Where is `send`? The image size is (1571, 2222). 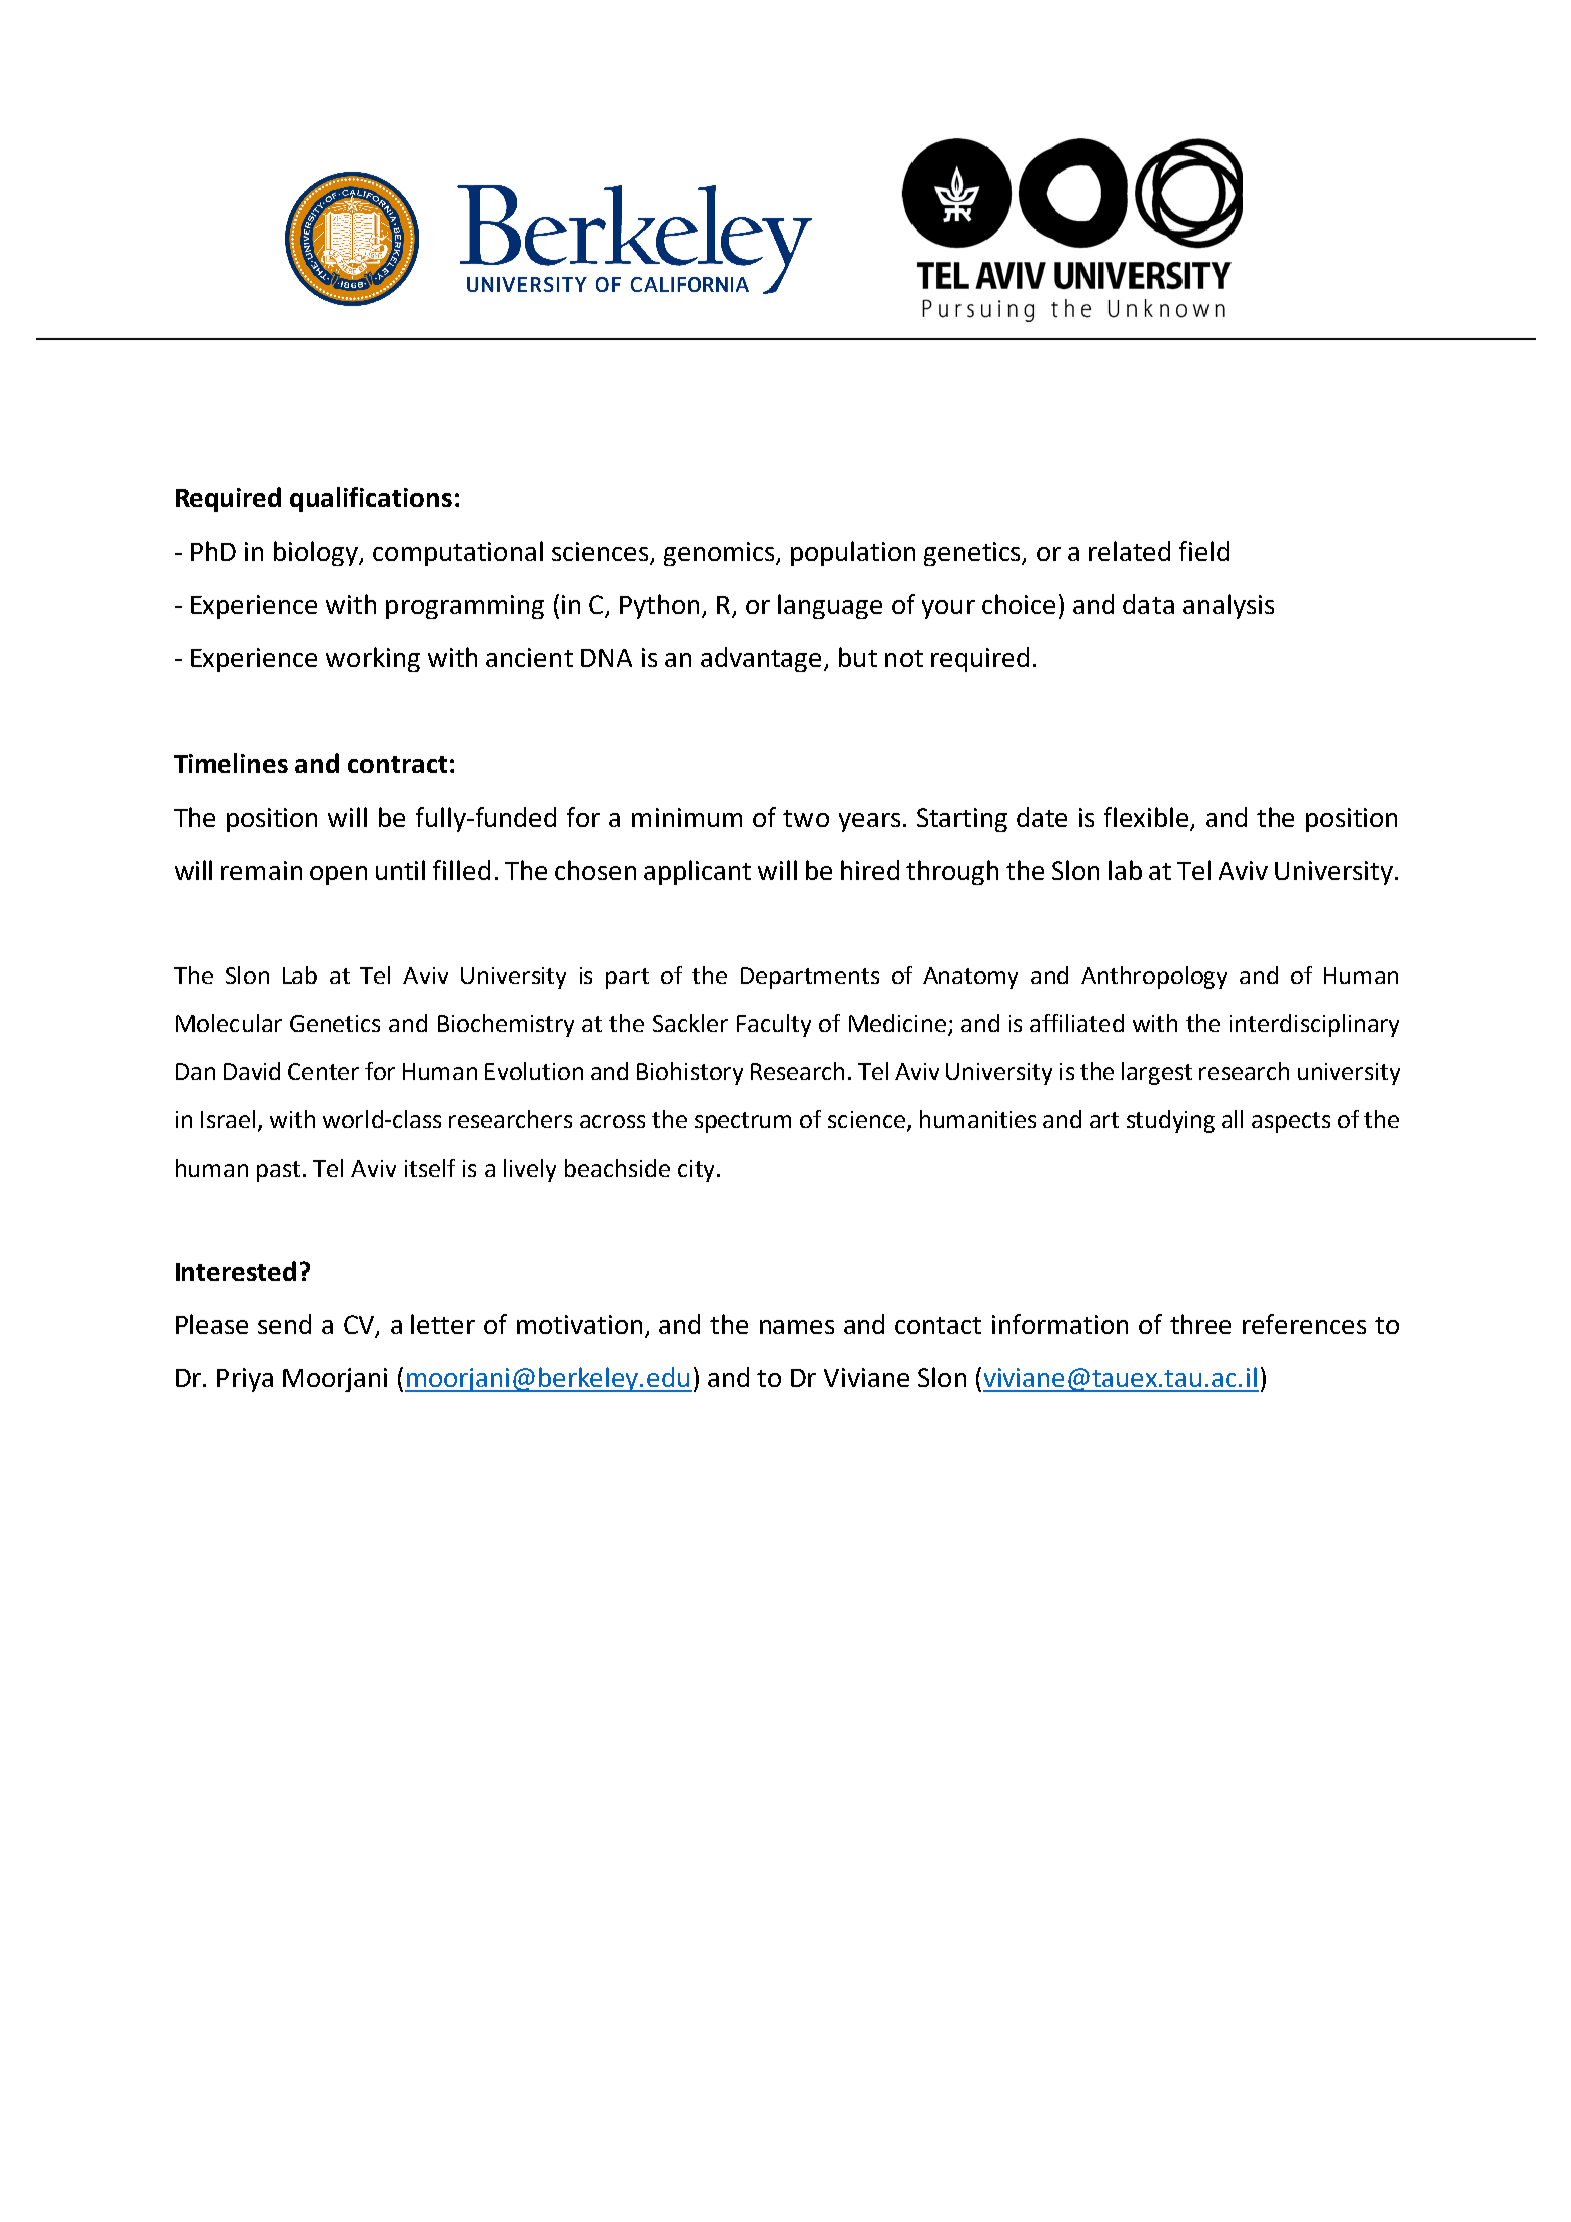
send is located at coordinates (284, 1324).
